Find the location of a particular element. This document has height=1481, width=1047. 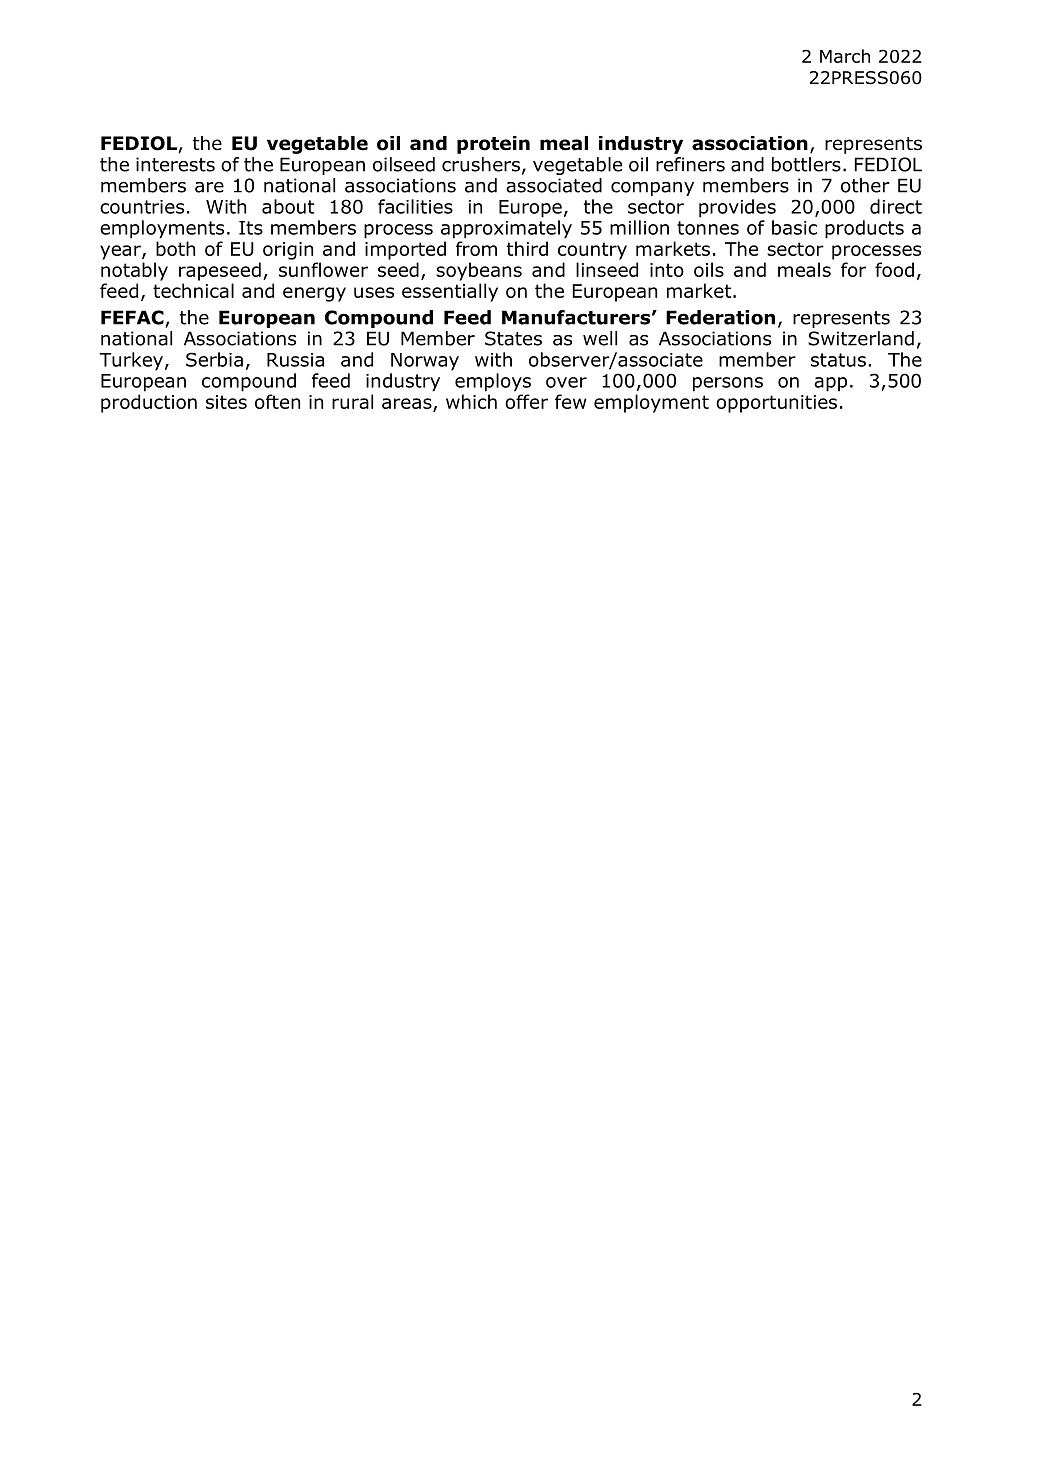

Federation is located at coordinates (720, 317).
